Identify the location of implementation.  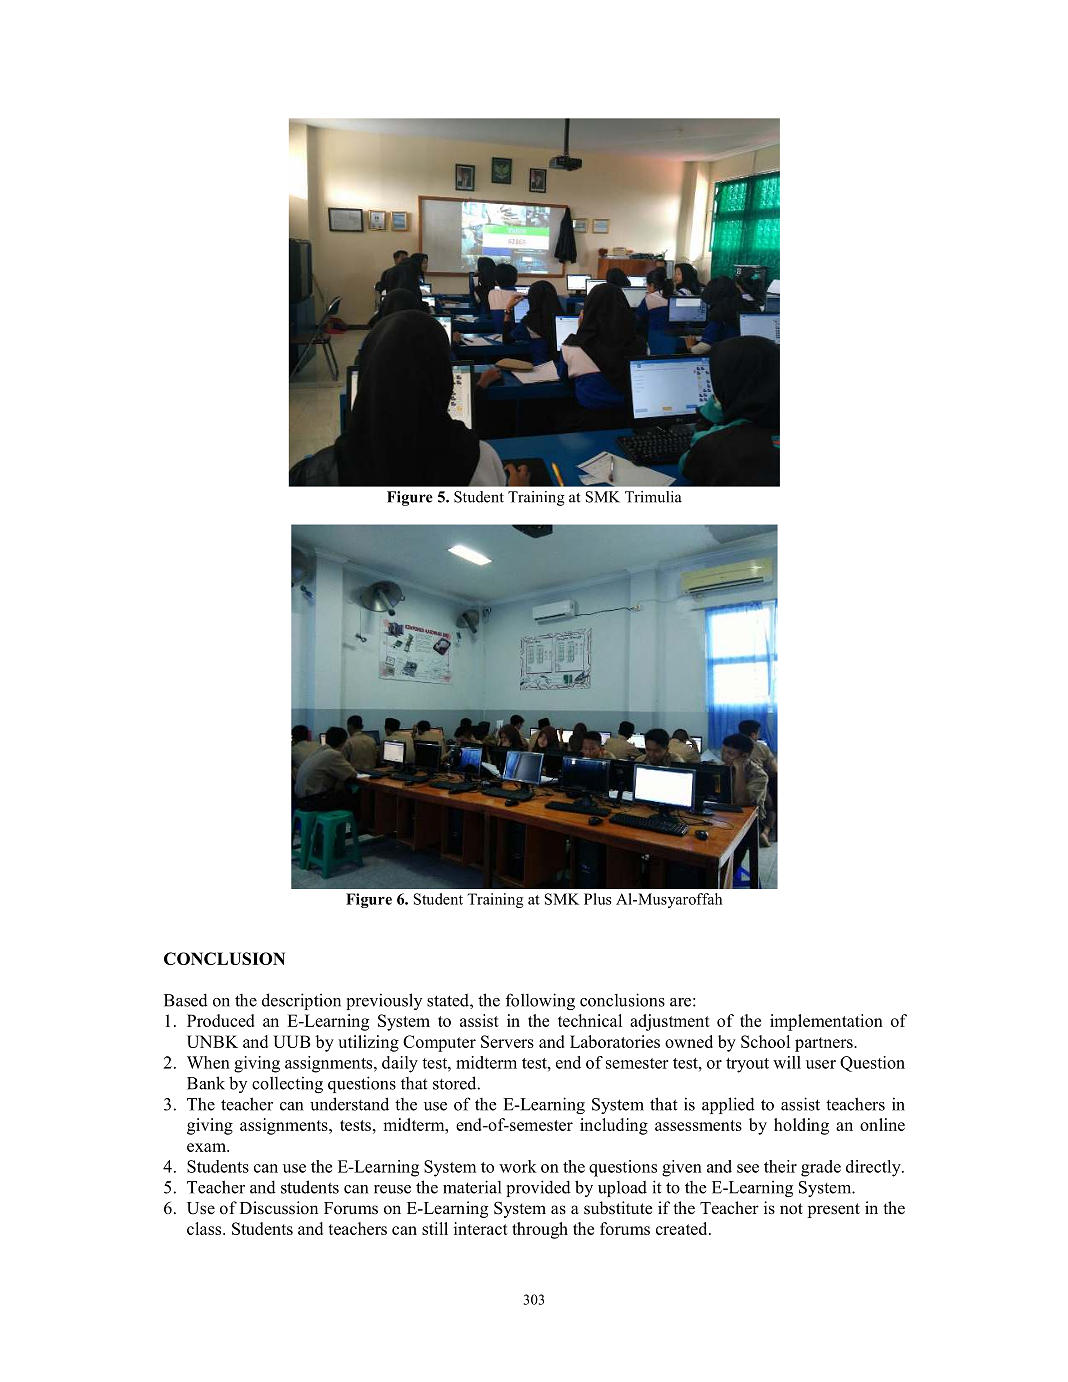
(826, 1022).
